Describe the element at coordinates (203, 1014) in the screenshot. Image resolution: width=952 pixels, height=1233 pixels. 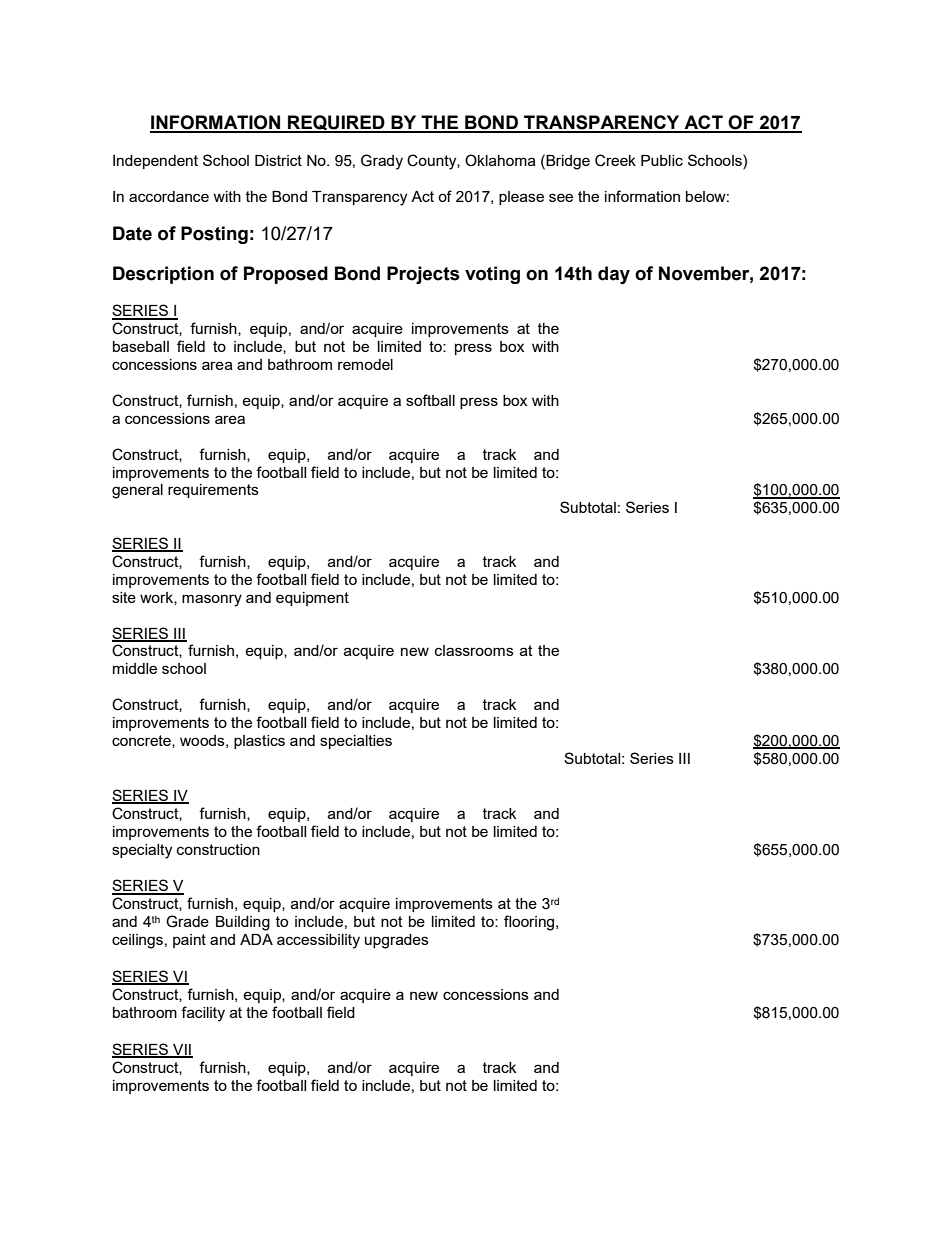
I see `facility` at that location.
